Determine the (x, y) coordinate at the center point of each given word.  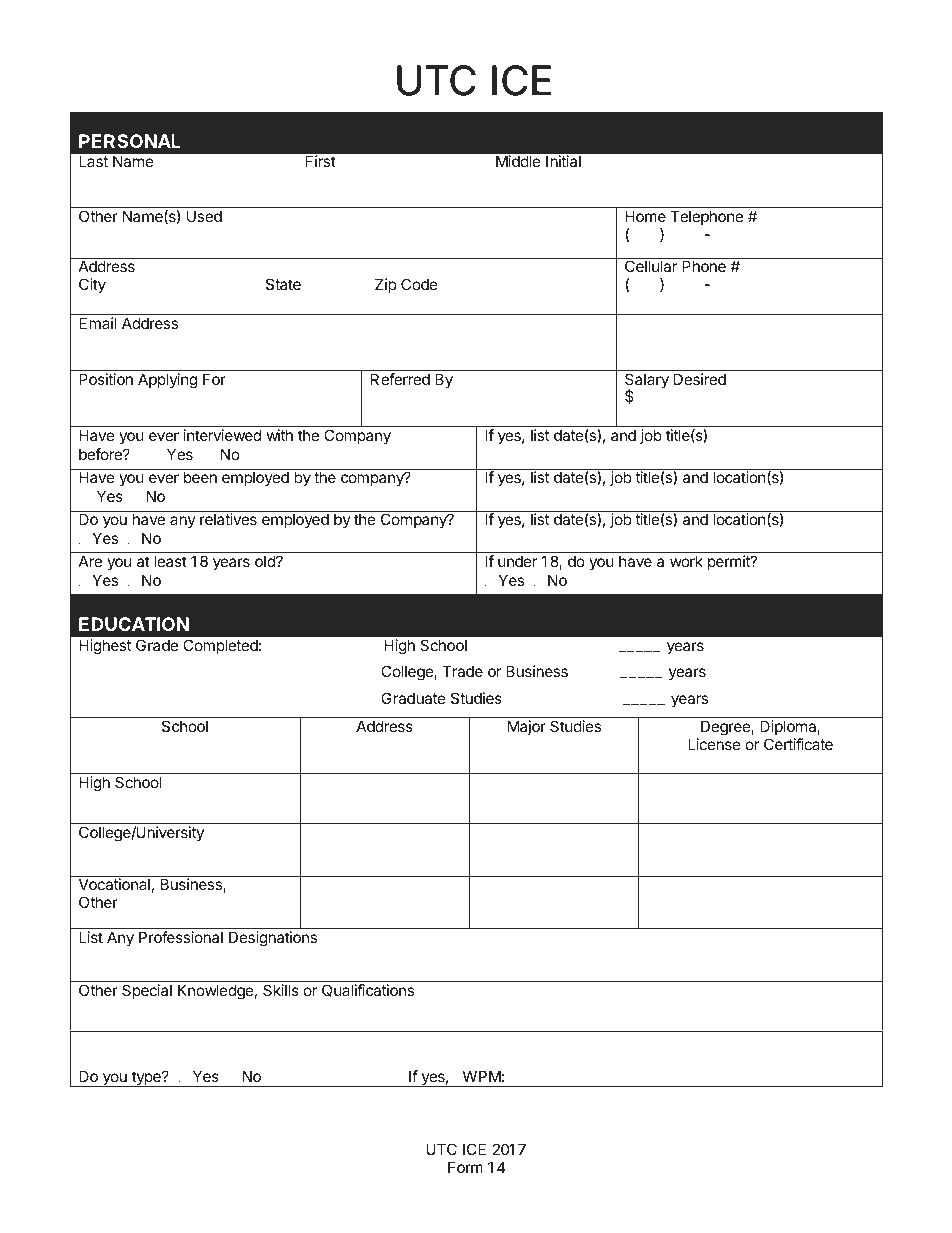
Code (419, 284)
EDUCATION (134, 624)
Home (645, 216)
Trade (462, 671)
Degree (726, 728)
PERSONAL (130, 141)
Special (147, 991)
